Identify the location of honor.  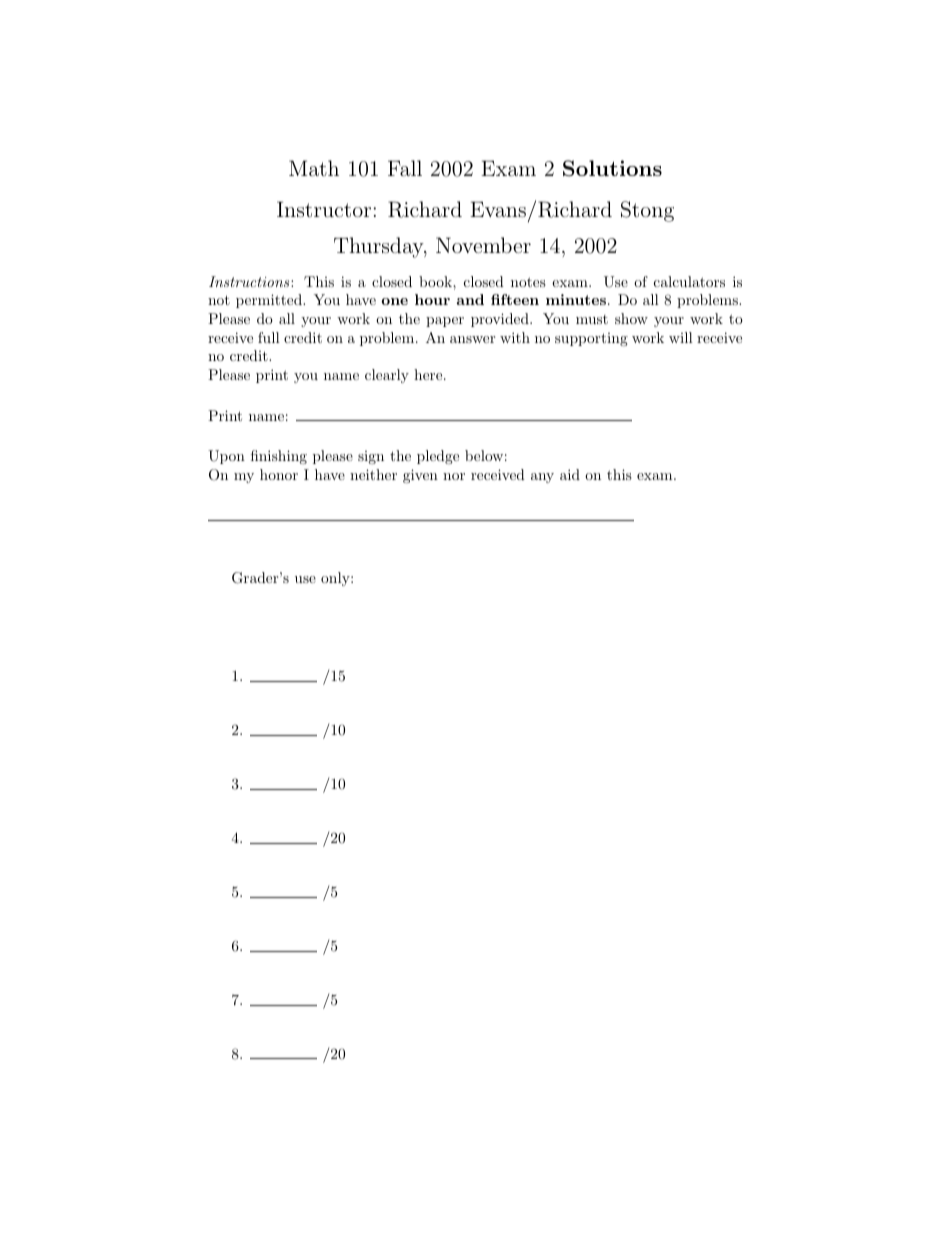
(279, 474).
